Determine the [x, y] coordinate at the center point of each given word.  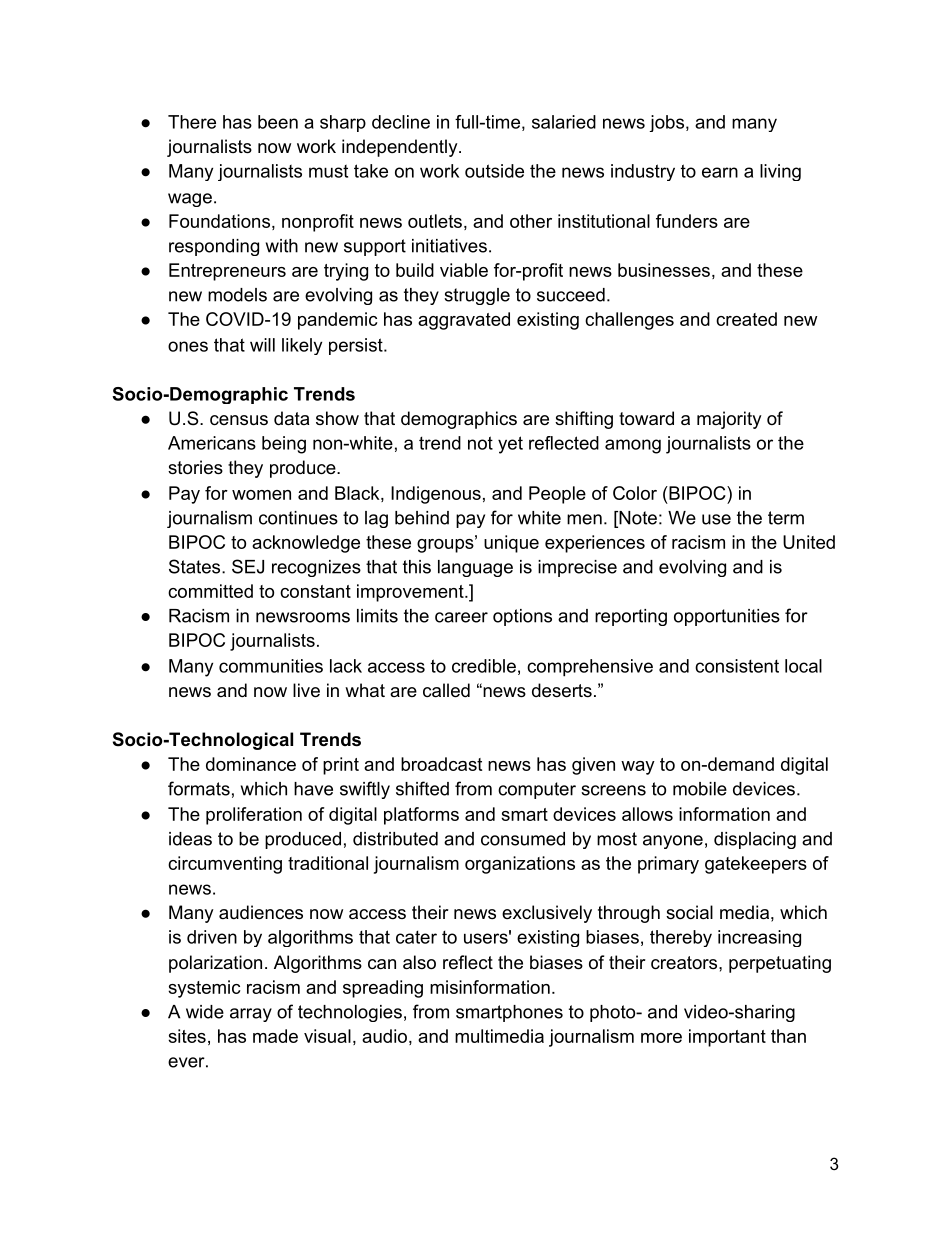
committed [210, 591]
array [251, 1015]
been [278, 122]
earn [720, 172]
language [475, 568]
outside [494, 171]
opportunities [727, 617]
